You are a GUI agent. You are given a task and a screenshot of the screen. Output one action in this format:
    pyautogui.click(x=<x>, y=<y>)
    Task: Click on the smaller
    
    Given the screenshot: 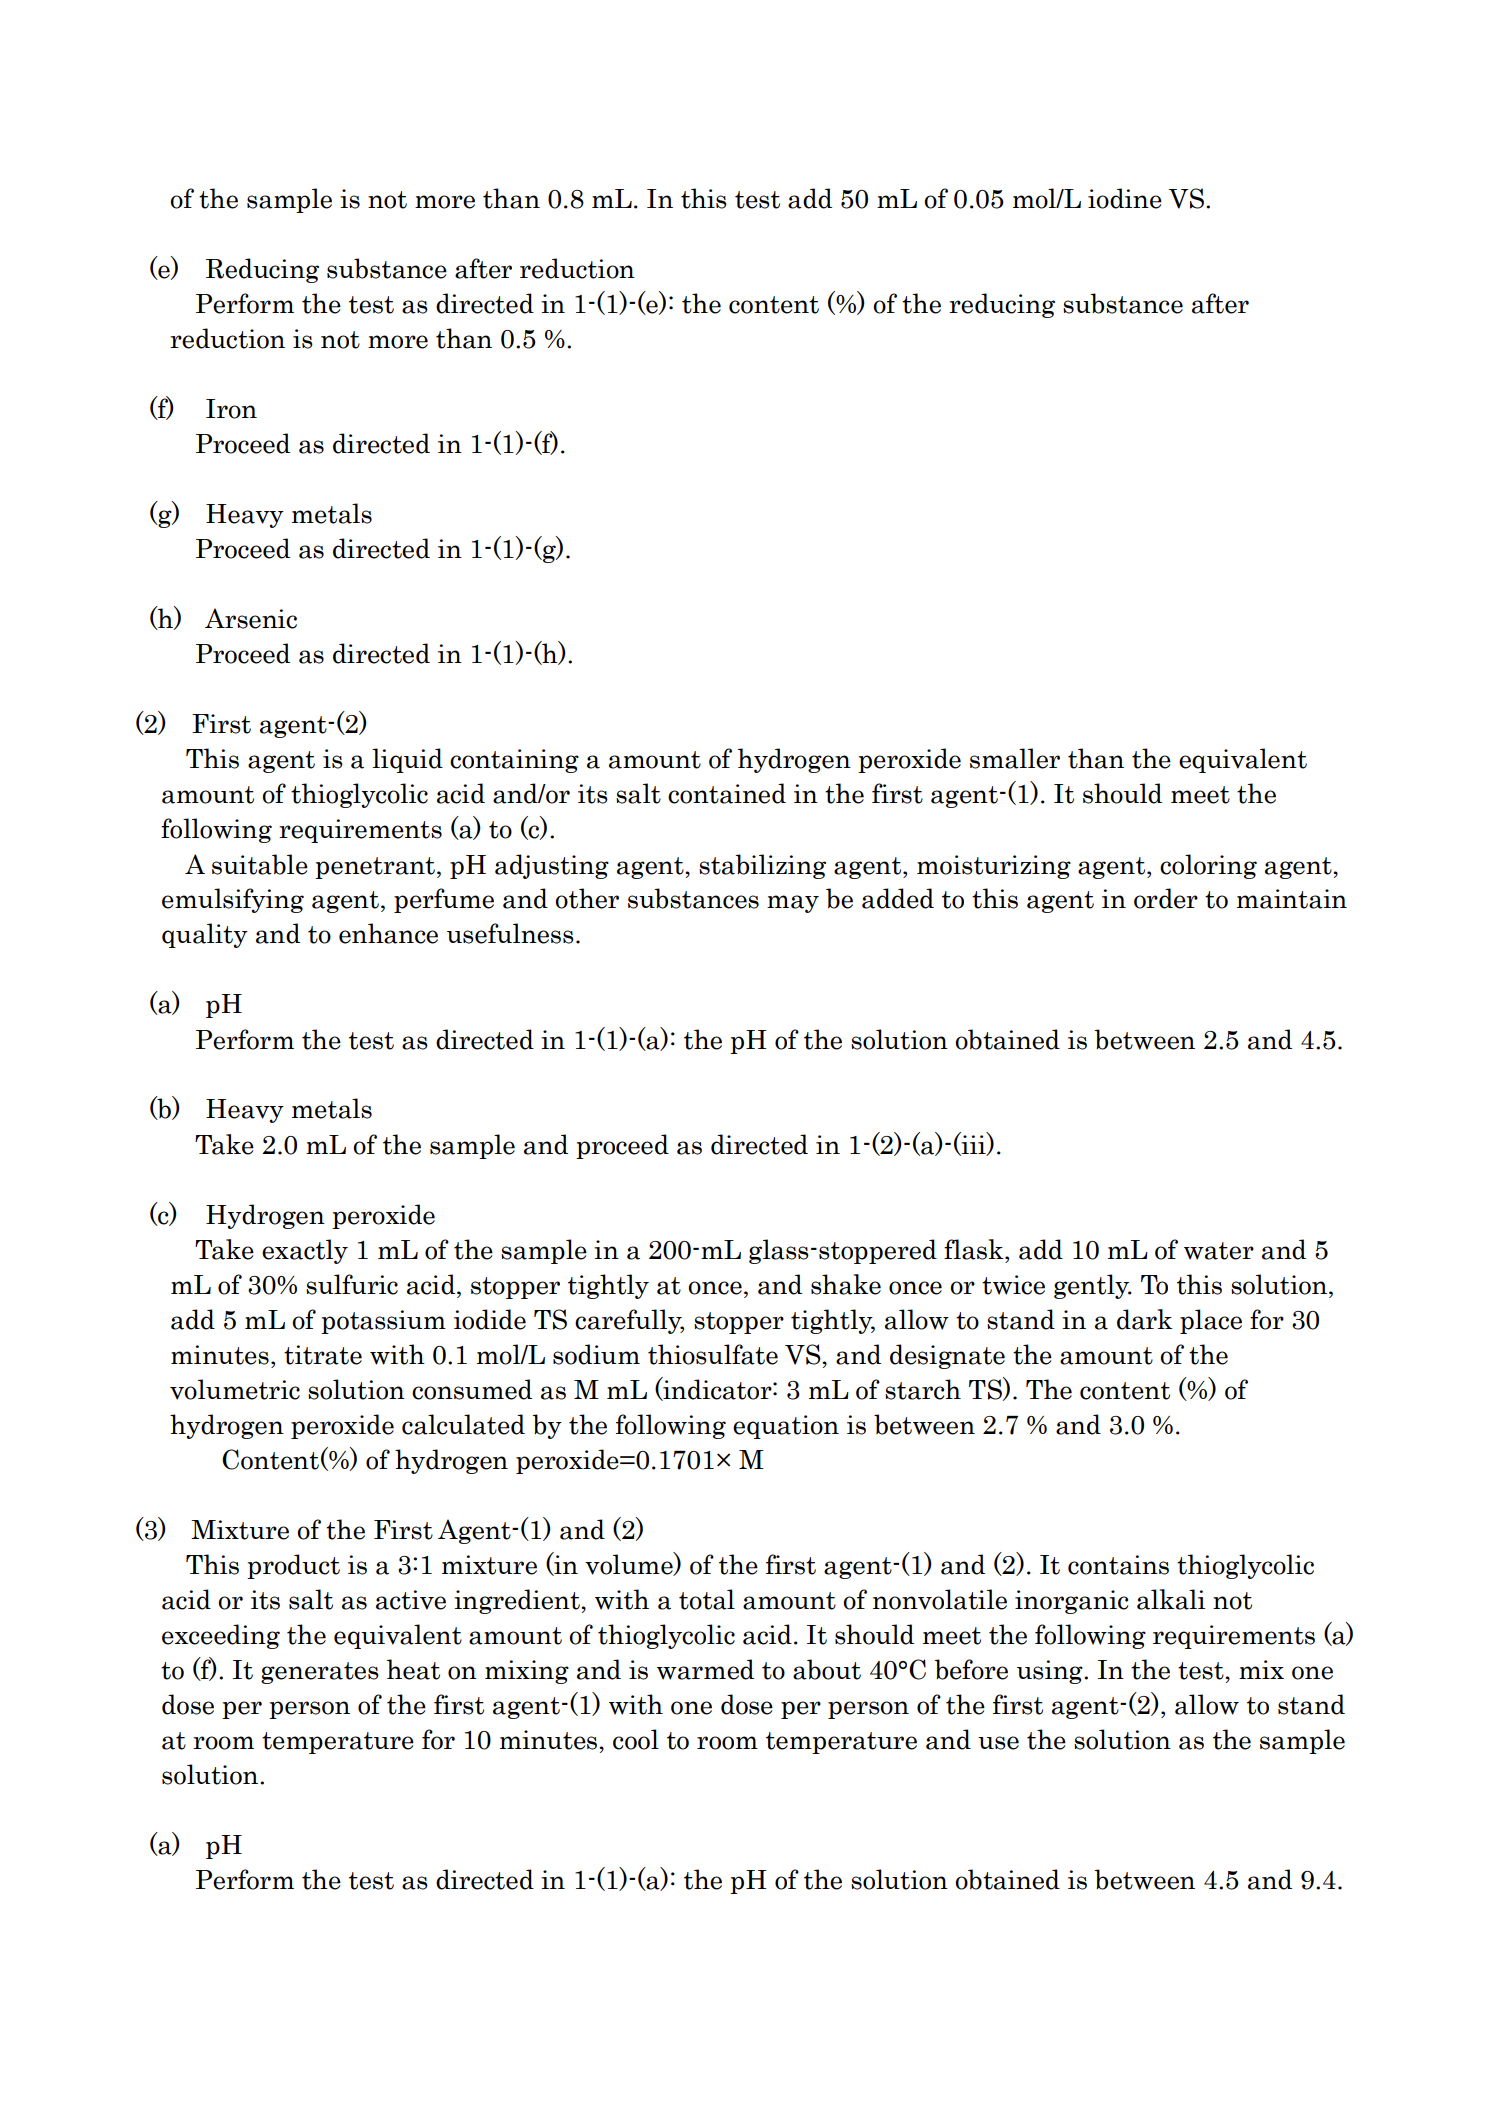 What is the action you would take?
    pyautogui.click(x=1015, y=758)
